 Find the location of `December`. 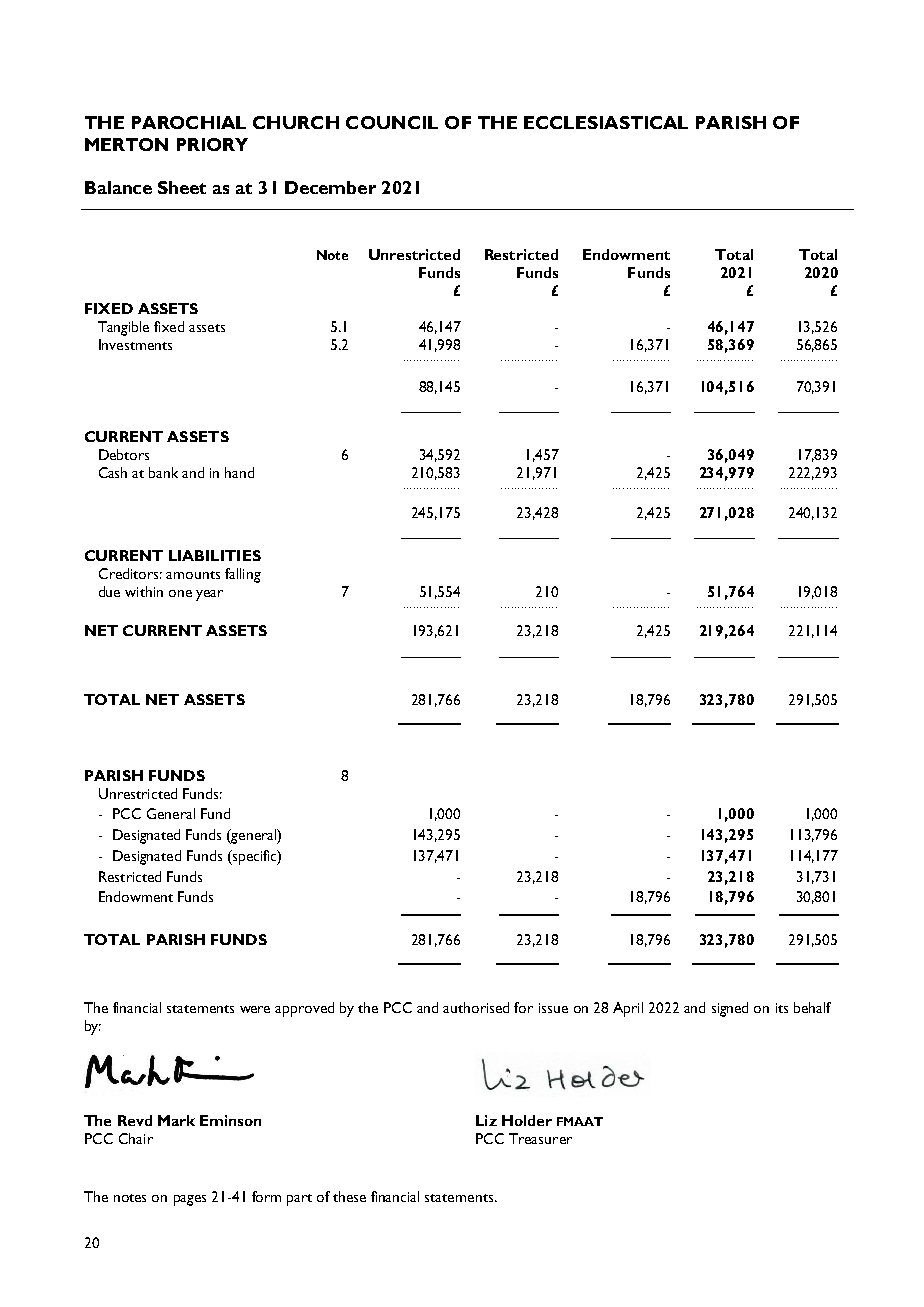

December is located at coordinates (330, 187).
